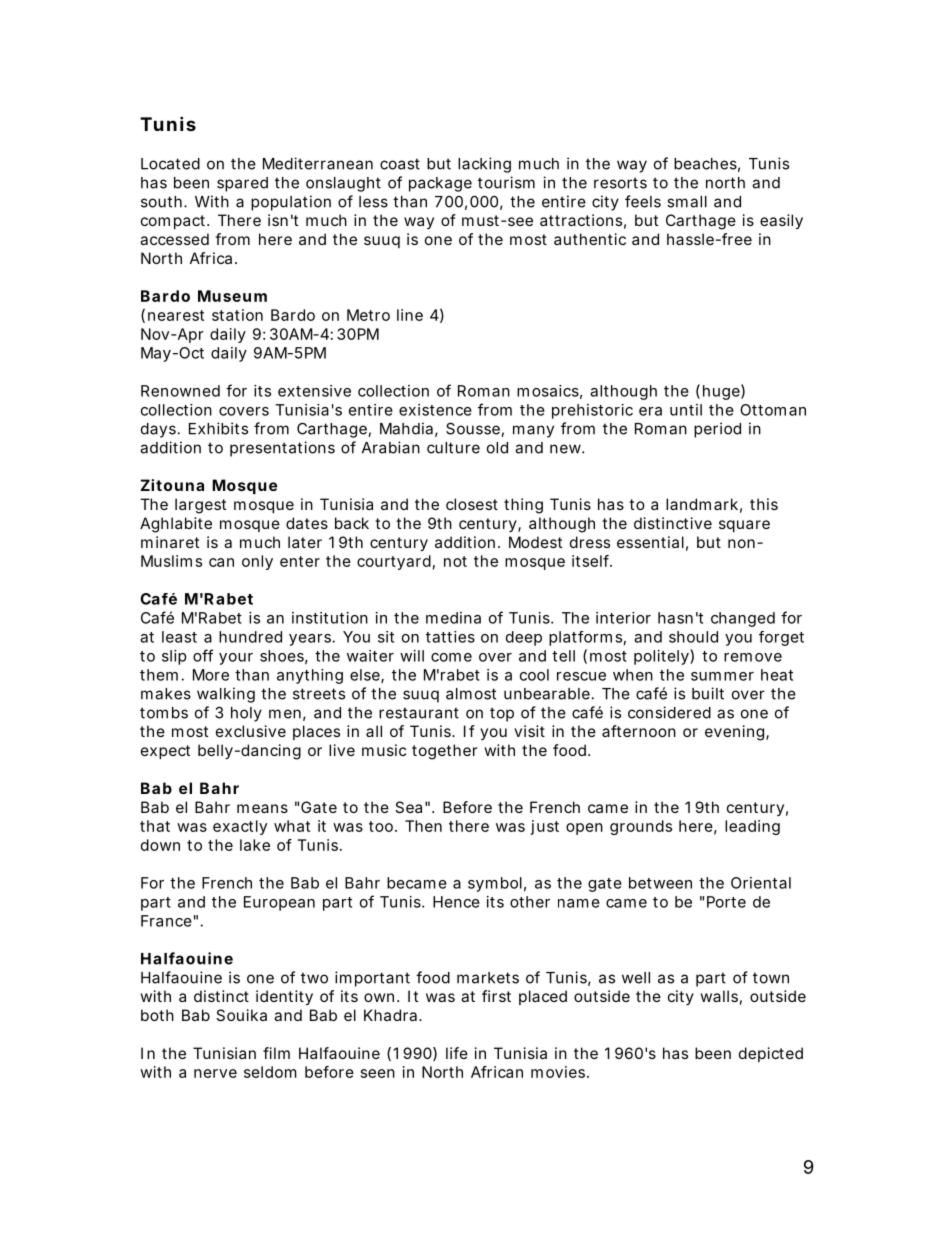  Describe the element at coordinates (284, 998) in the page. I see `identity` at that location.
